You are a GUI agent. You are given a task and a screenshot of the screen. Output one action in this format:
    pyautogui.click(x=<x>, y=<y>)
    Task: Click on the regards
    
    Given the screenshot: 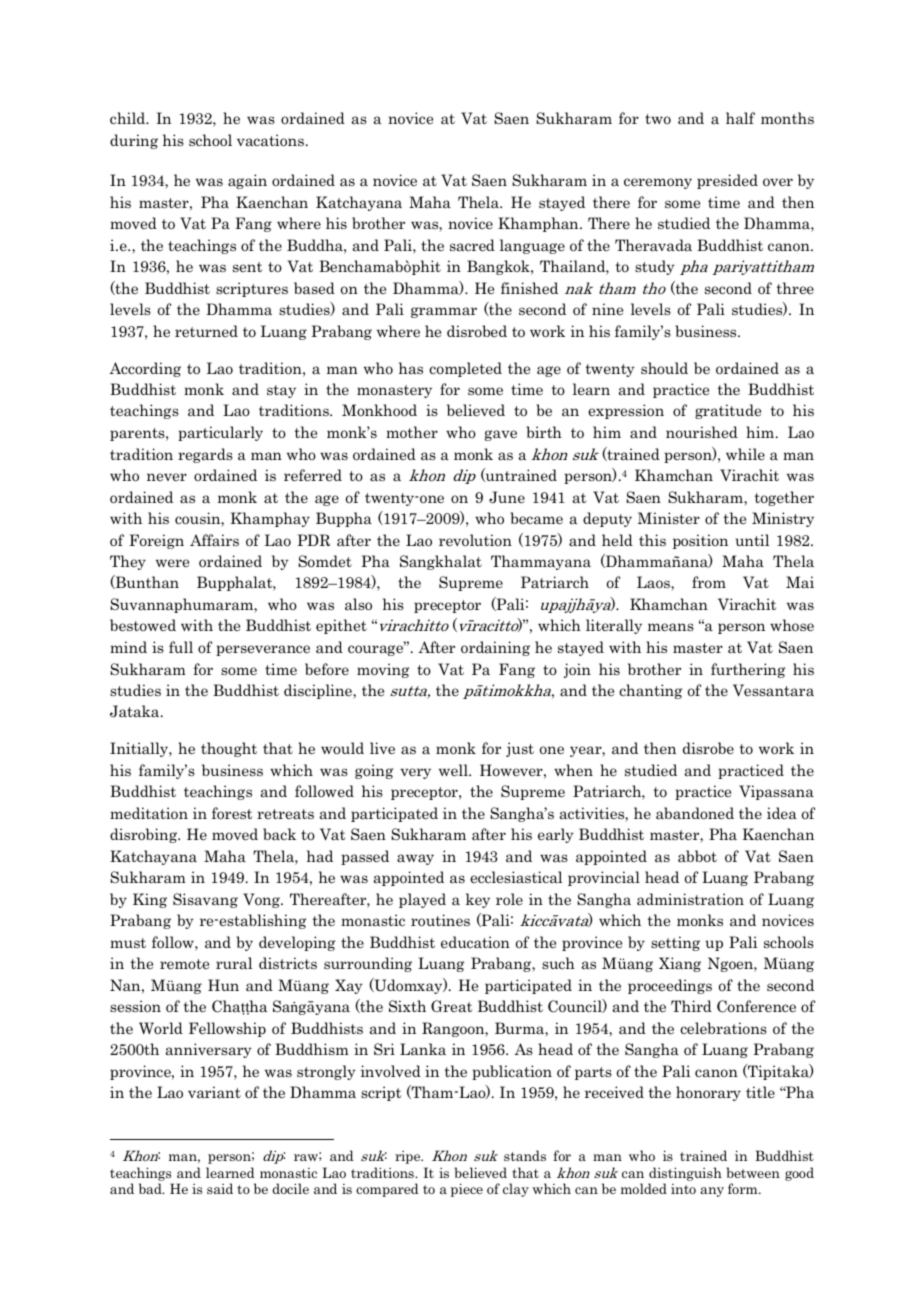 What is the action you would take?
    pyautogui.click(x=205, y=455)
